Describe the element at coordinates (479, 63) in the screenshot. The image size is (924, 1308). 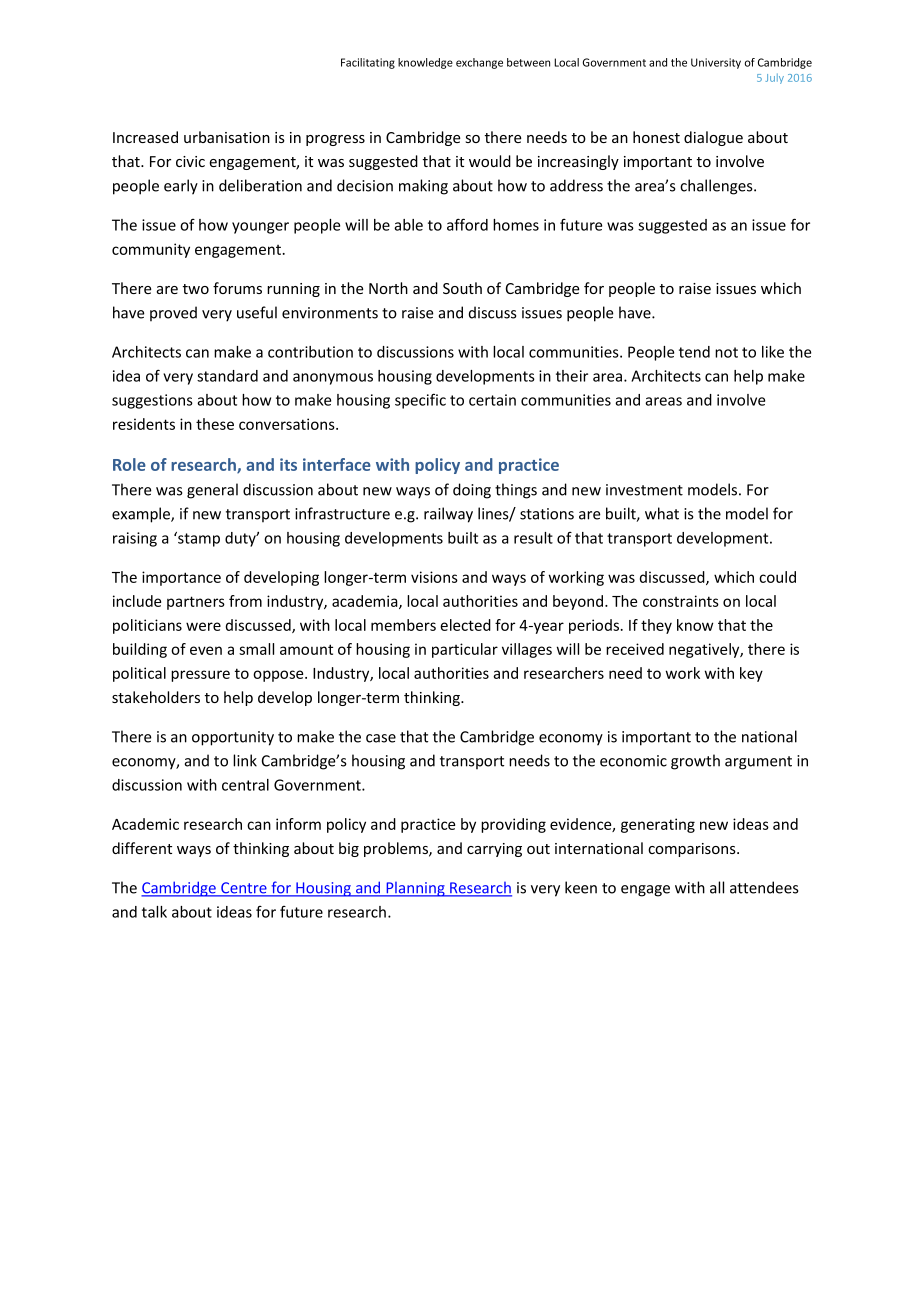
I see `exchange` at that location.
